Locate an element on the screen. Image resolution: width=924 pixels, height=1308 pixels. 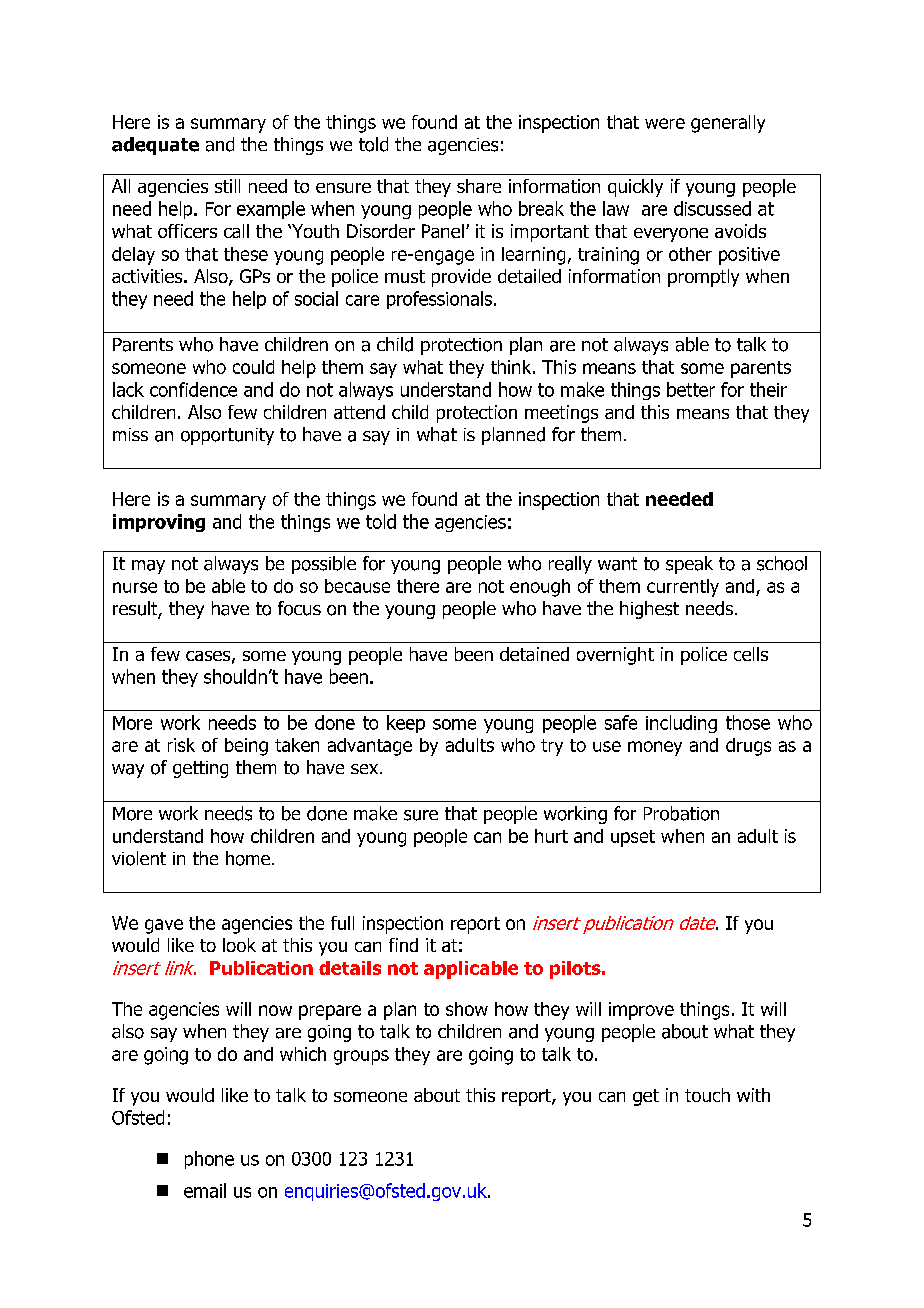
cells is located at coordinates (751, 654).
